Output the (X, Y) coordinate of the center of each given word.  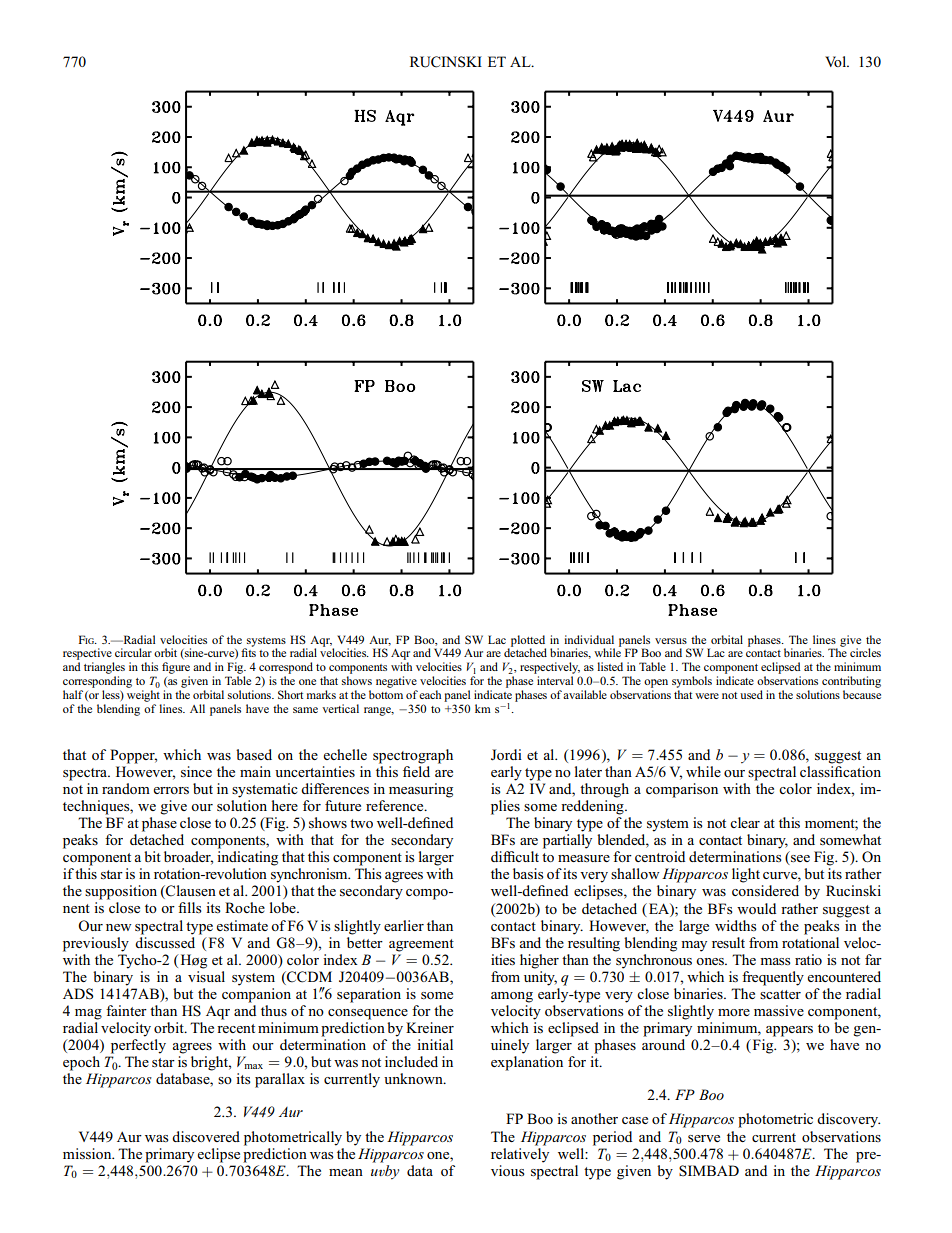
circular (133, 652)
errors (171, 790)
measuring (421, 790)
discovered (206, 1136)
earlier (404, 925)
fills (190, 907)
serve (704, 1138)
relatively (520, 1154)
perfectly (138, 1046)
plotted (527, 642)
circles (865, 652)
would (756, 908)
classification (840, 771)
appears (789, 1031)
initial (435, 1044)
